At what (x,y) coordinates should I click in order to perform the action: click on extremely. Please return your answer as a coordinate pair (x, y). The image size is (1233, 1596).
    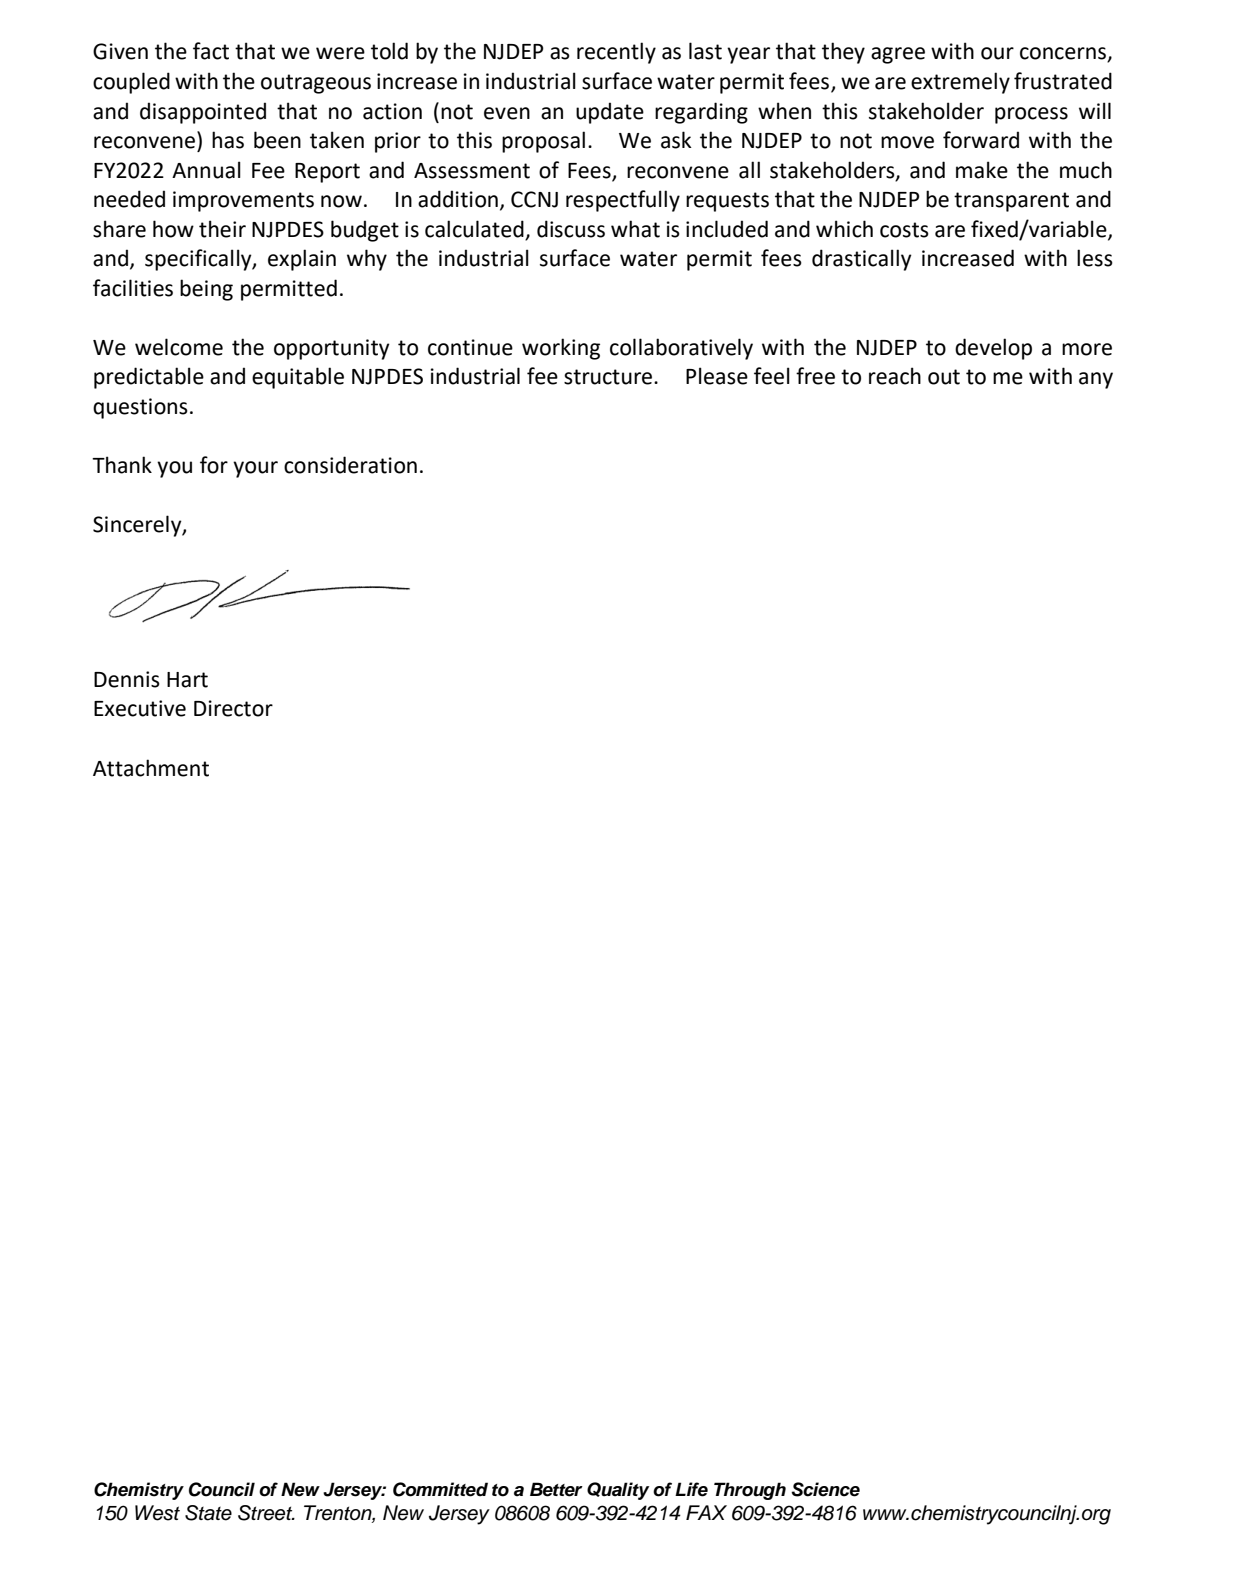
    Looking at the image, I should click on (960, 83).
